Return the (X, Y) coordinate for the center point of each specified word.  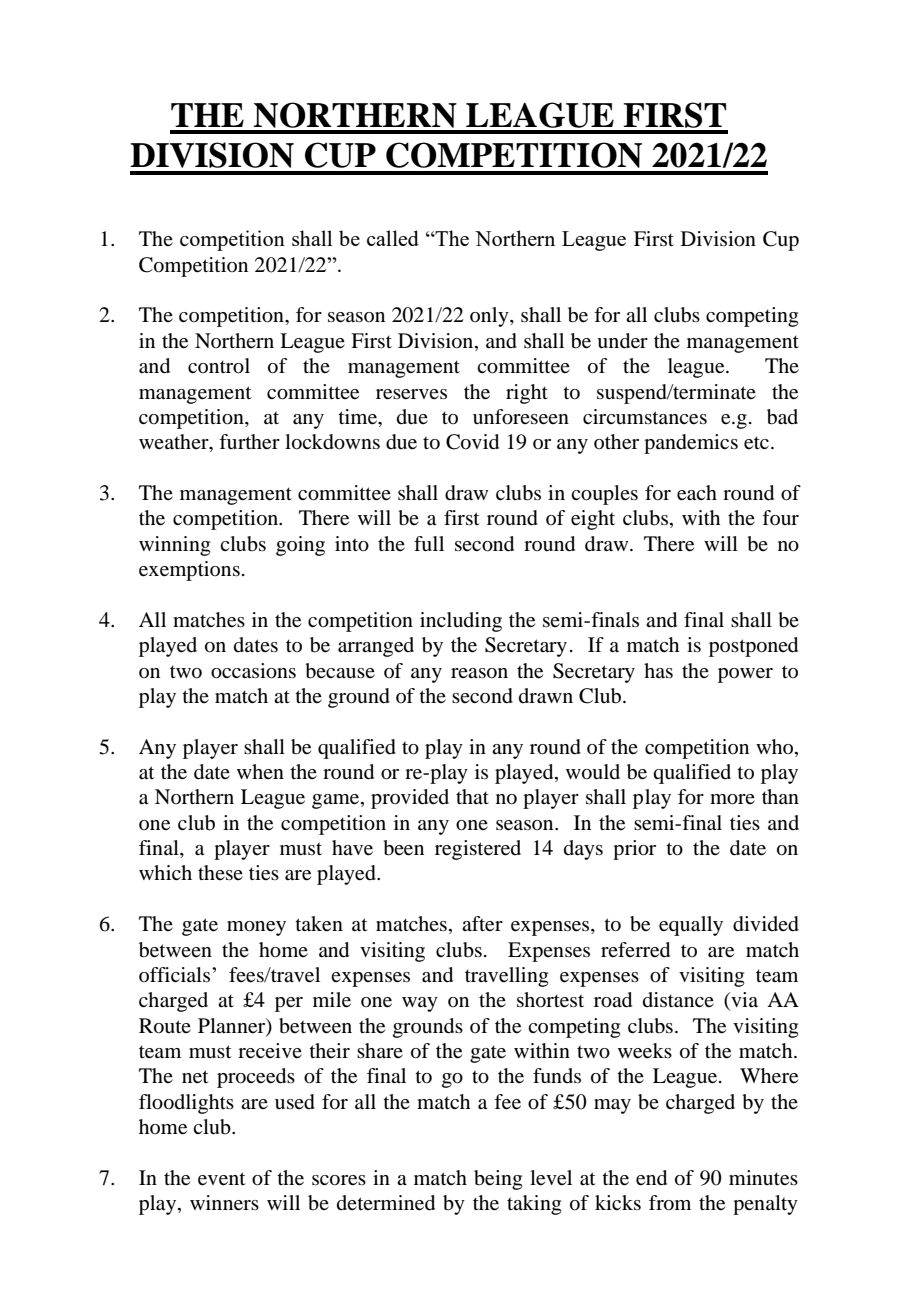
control (219, 366)
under (622, 341)
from (670, 1203)
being (498, 1180)
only (490, 317)
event (222, 1179)
